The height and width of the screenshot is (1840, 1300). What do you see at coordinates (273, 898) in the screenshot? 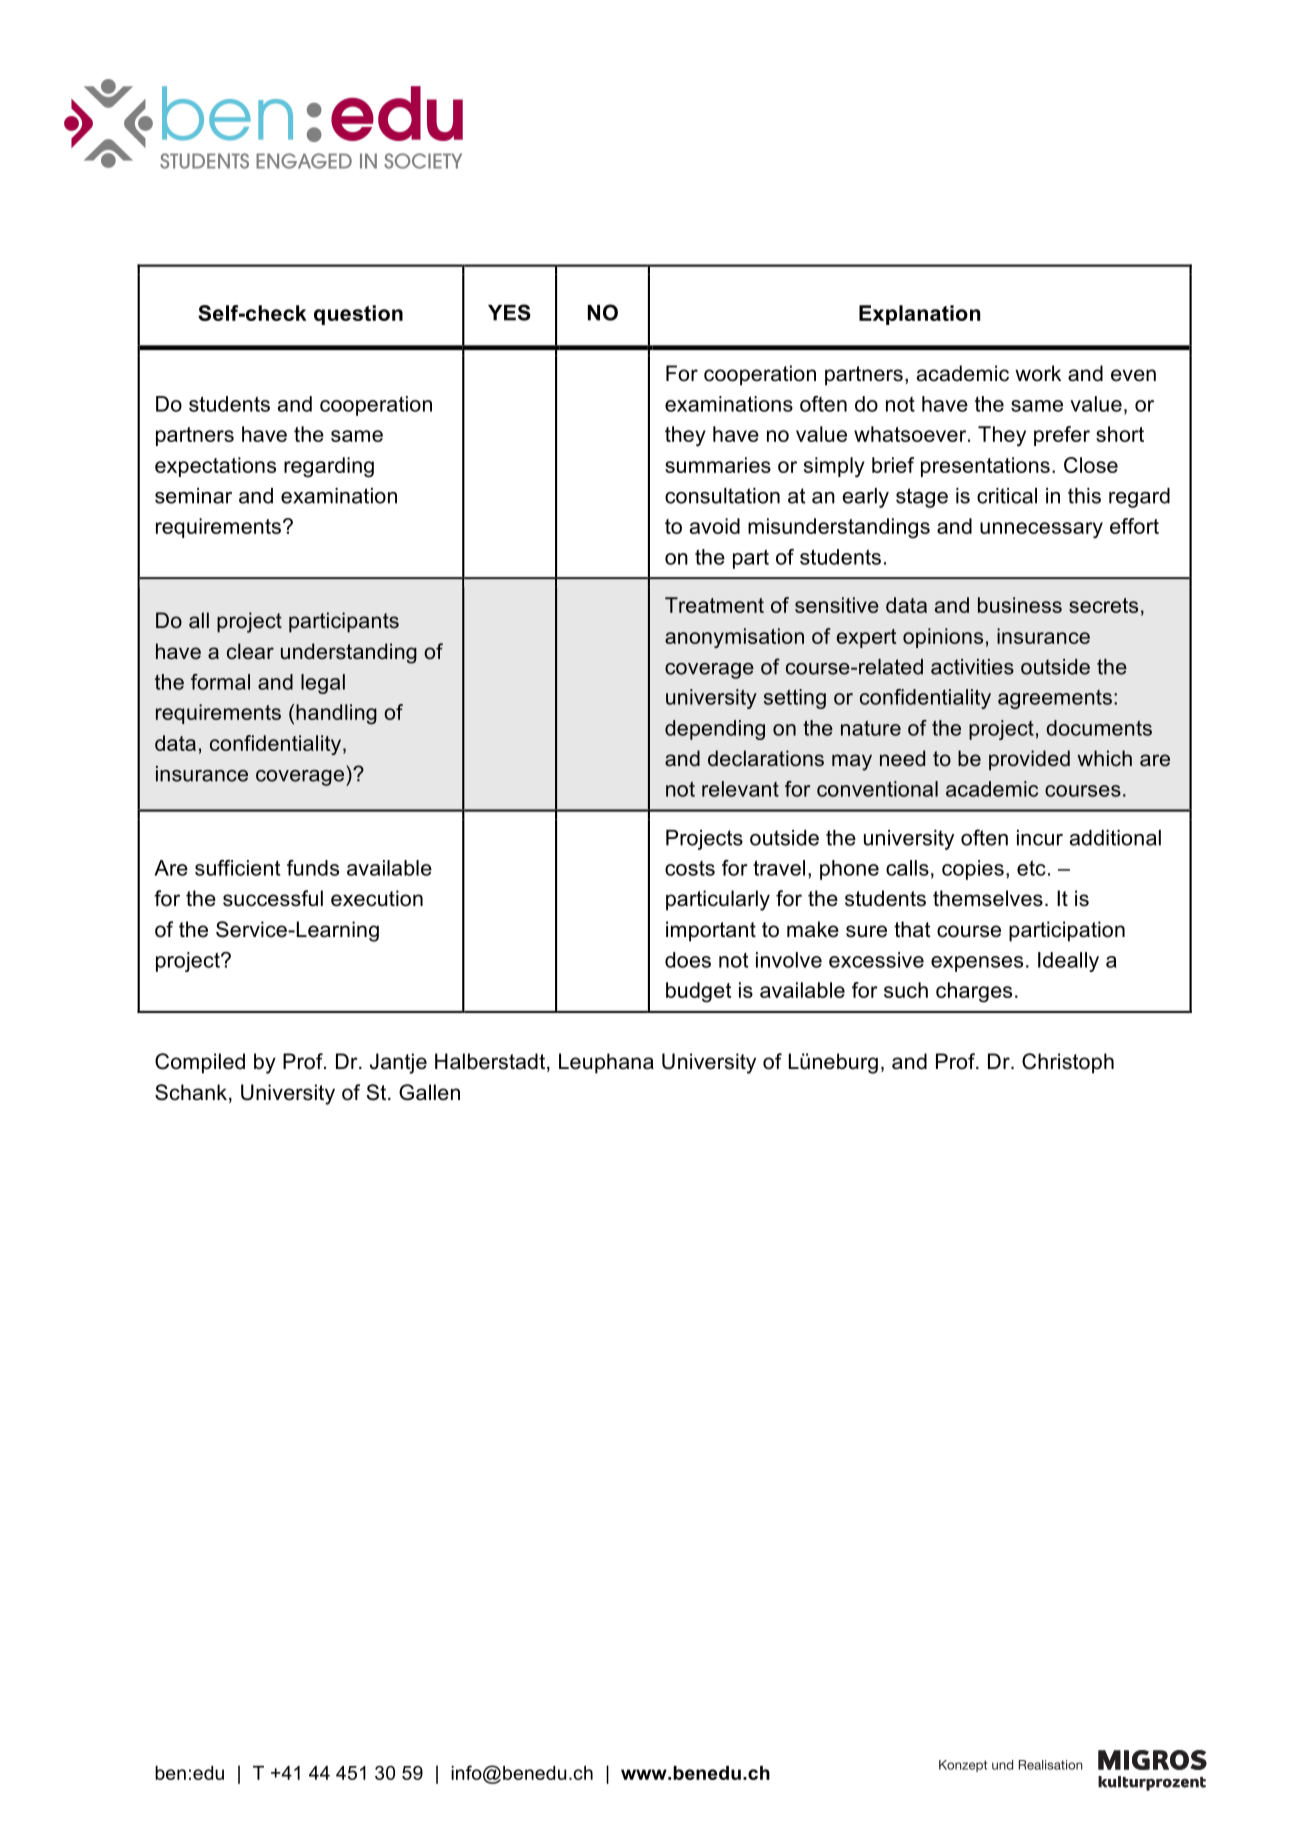
I see `successful` at bounding box center [273, 898].
